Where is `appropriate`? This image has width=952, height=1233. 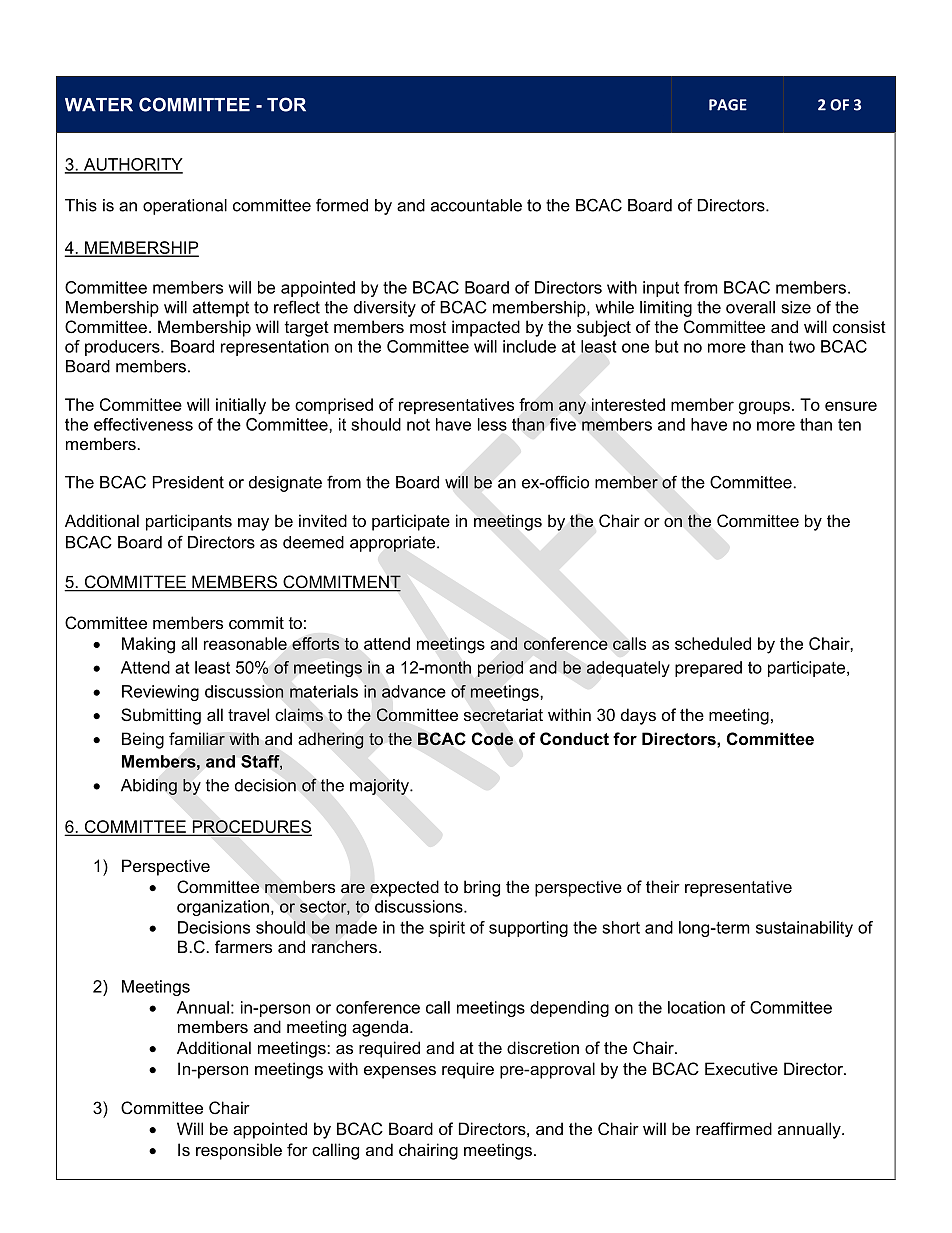
appropriate is located at coordinates (394, 544).
